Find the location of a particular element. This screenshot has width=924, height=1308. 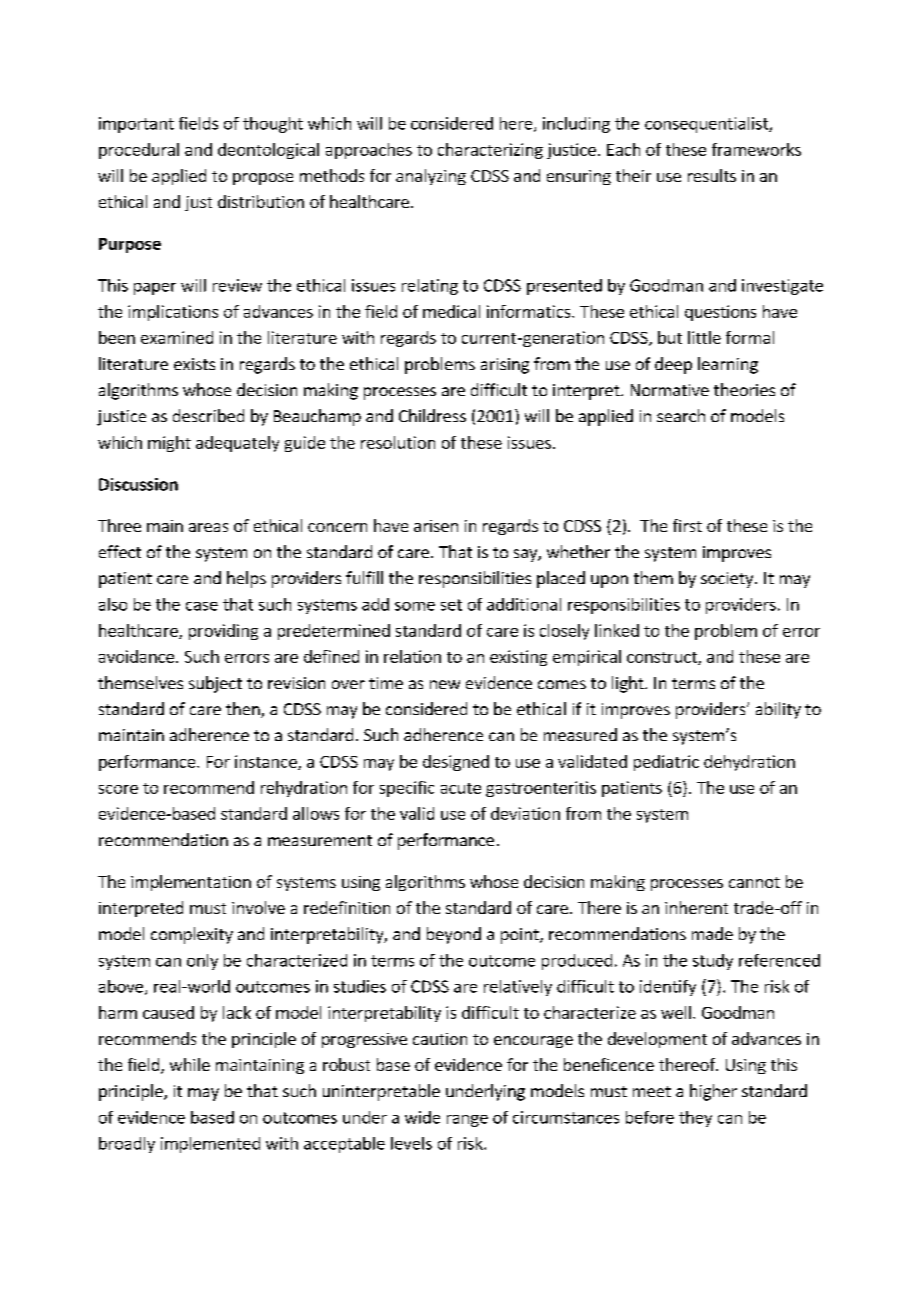

beyond is located at coordinates (454, 935).
